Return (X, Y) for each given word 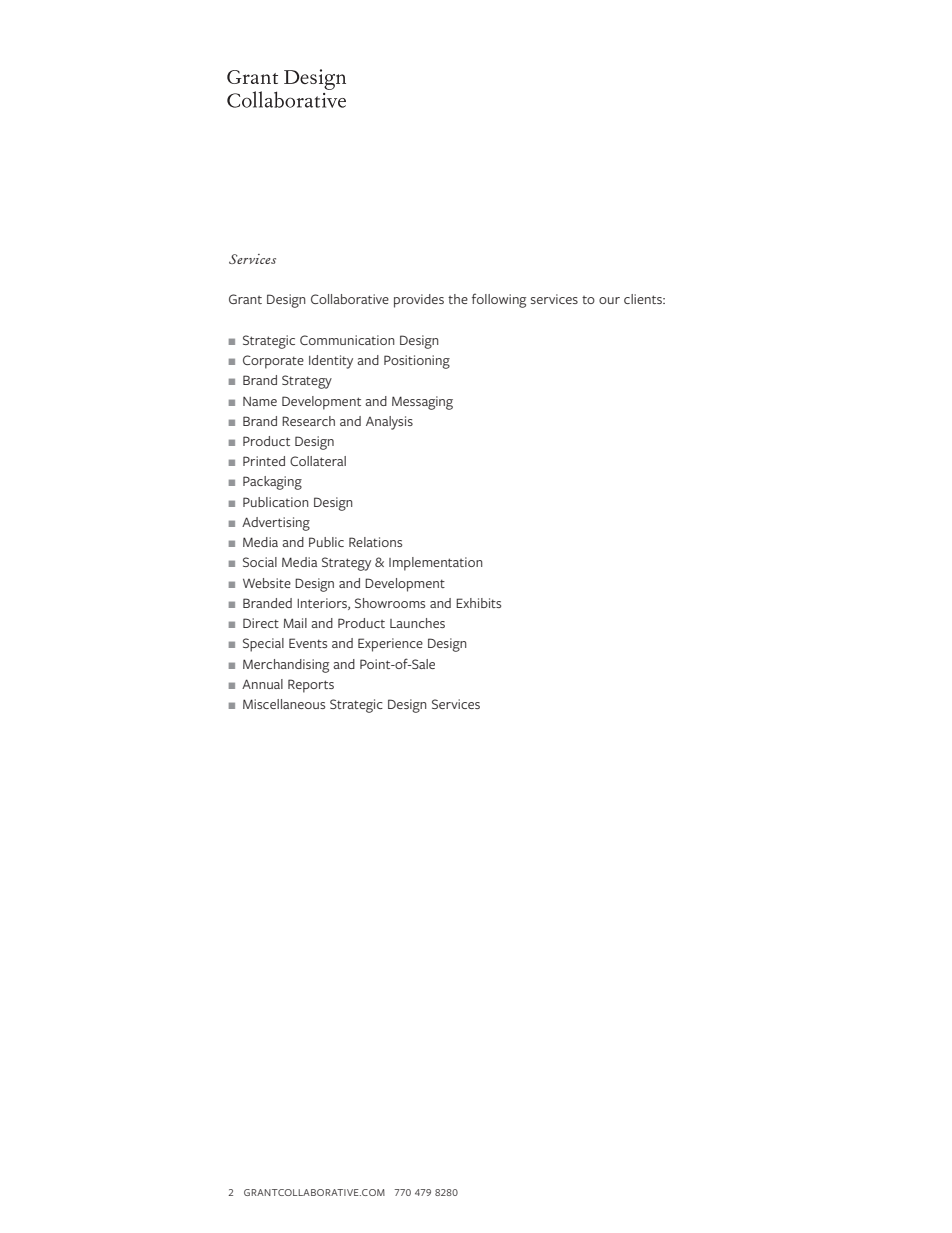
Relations (375, 542)
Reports (311, 686)
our (609, 300)
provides (419, 301)
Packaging (272, 483)
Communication (347, 340)
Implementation (436, 564)
